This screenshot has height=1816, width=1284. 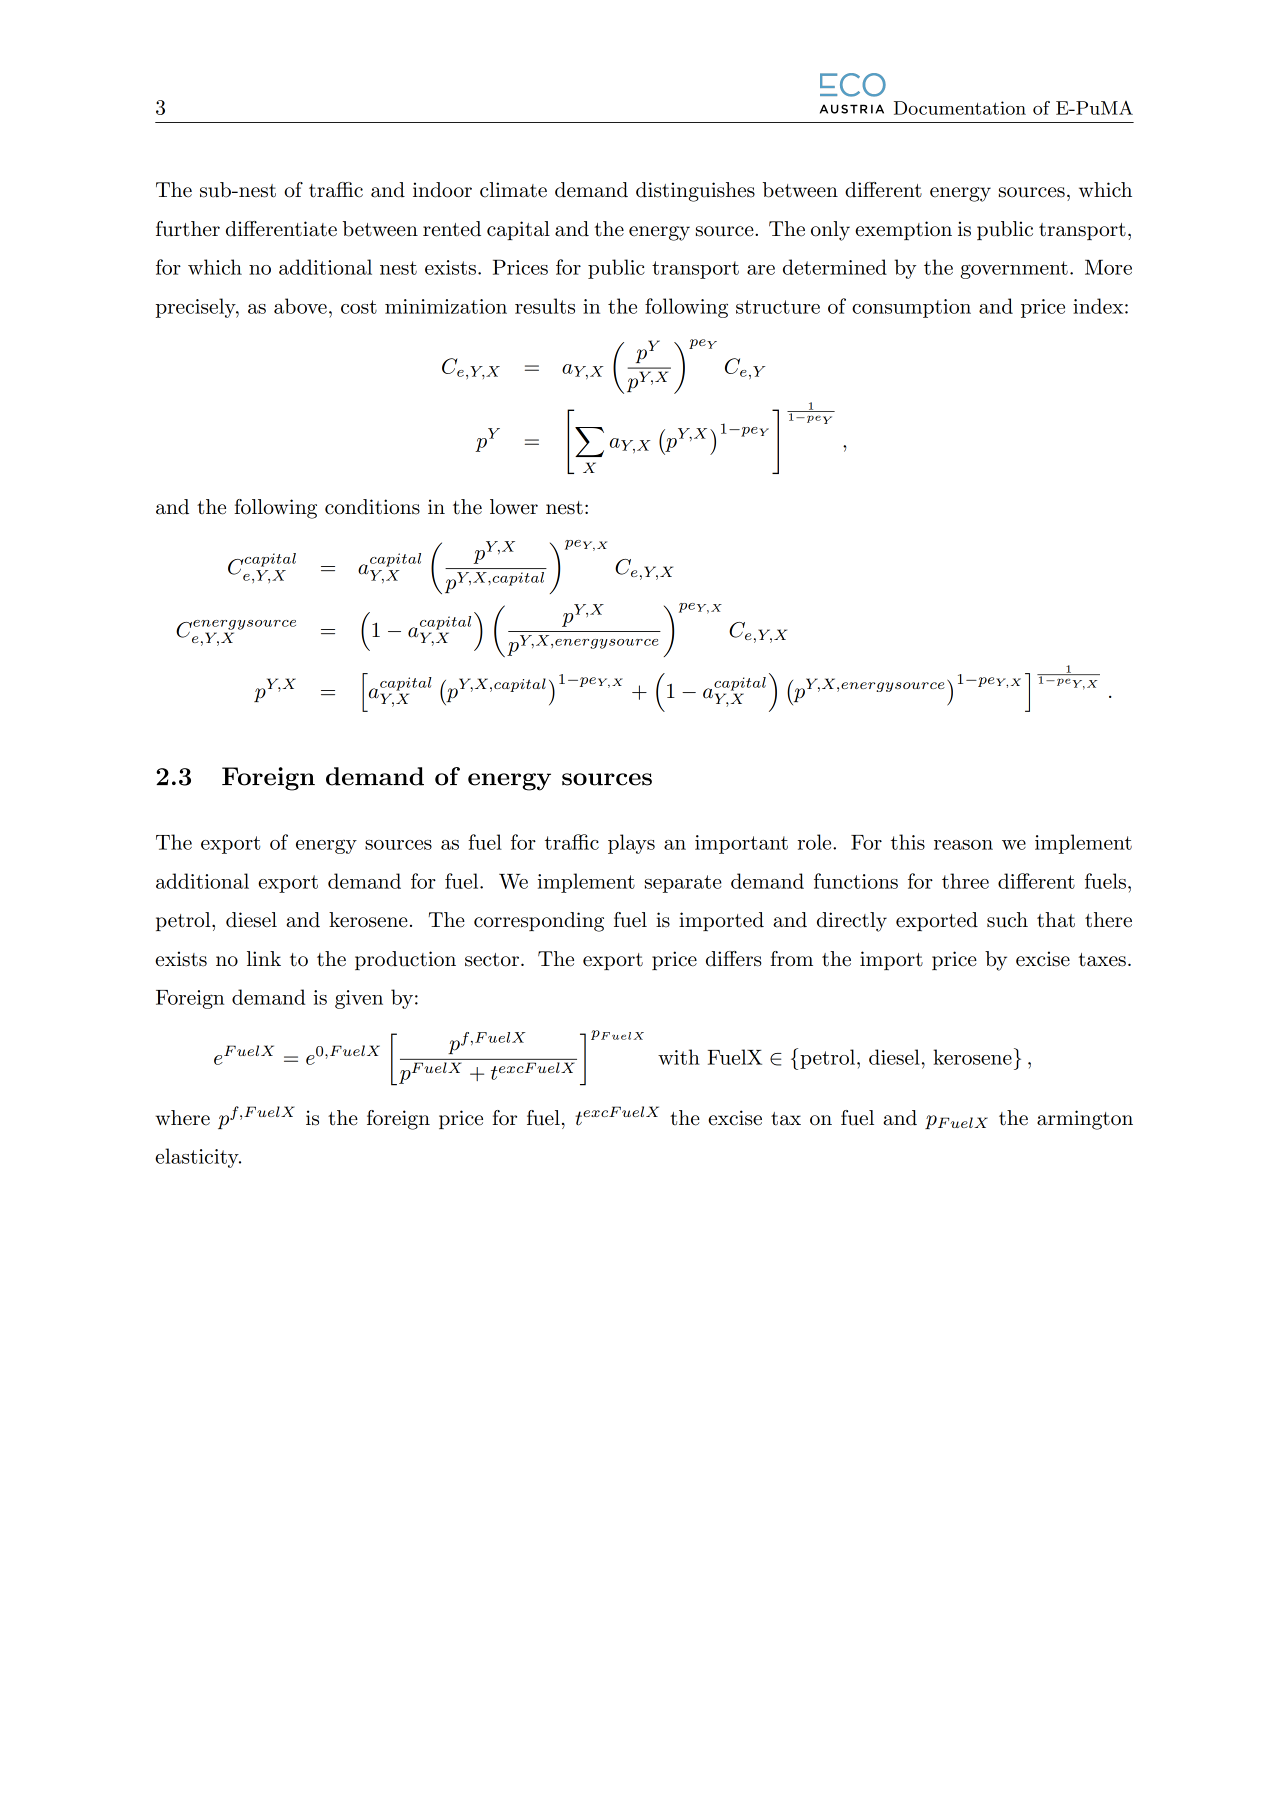 I want to click on conditions, so click(x=372, y=507).
